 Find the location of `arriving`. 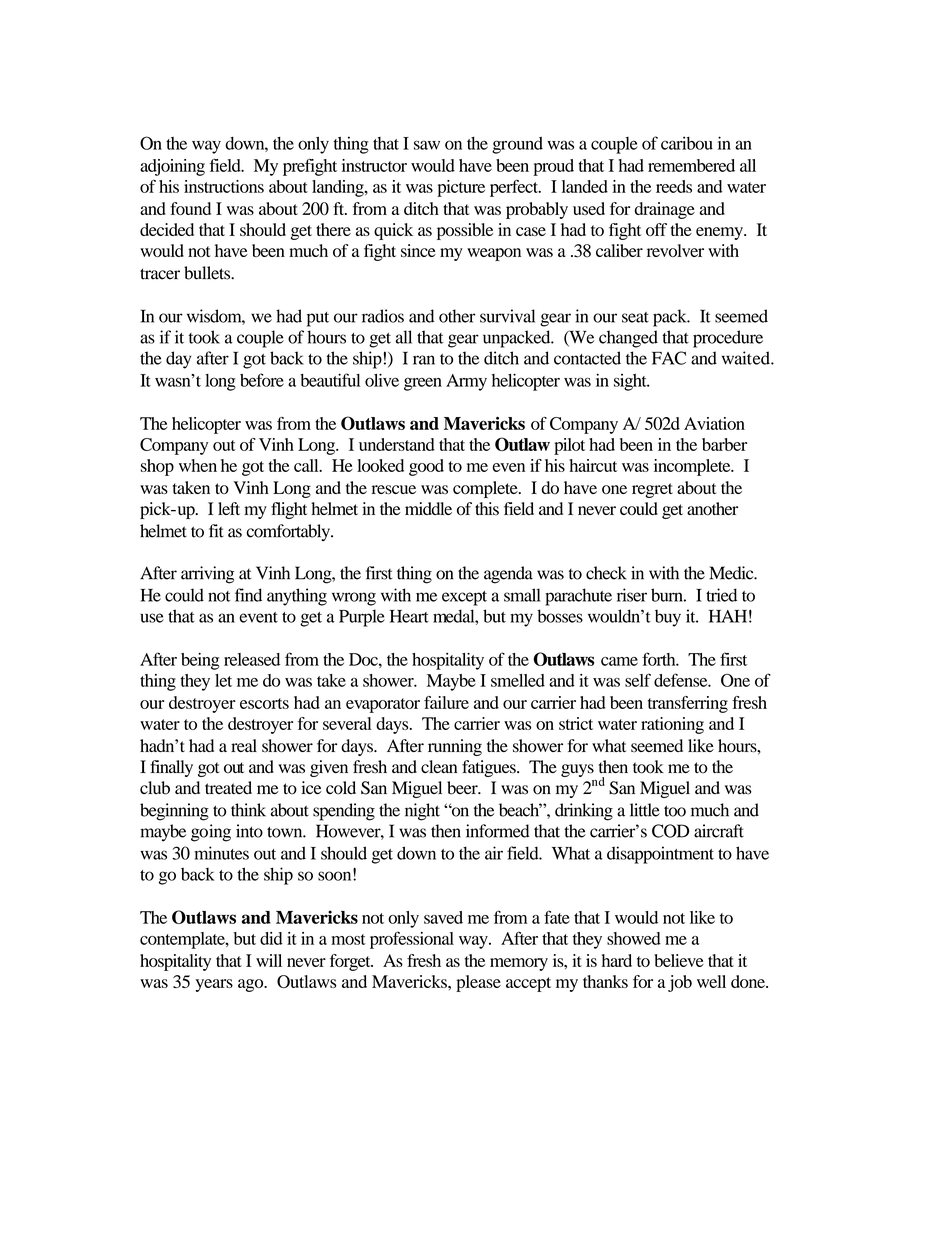

arriving is located at coordinates (207, 575).
